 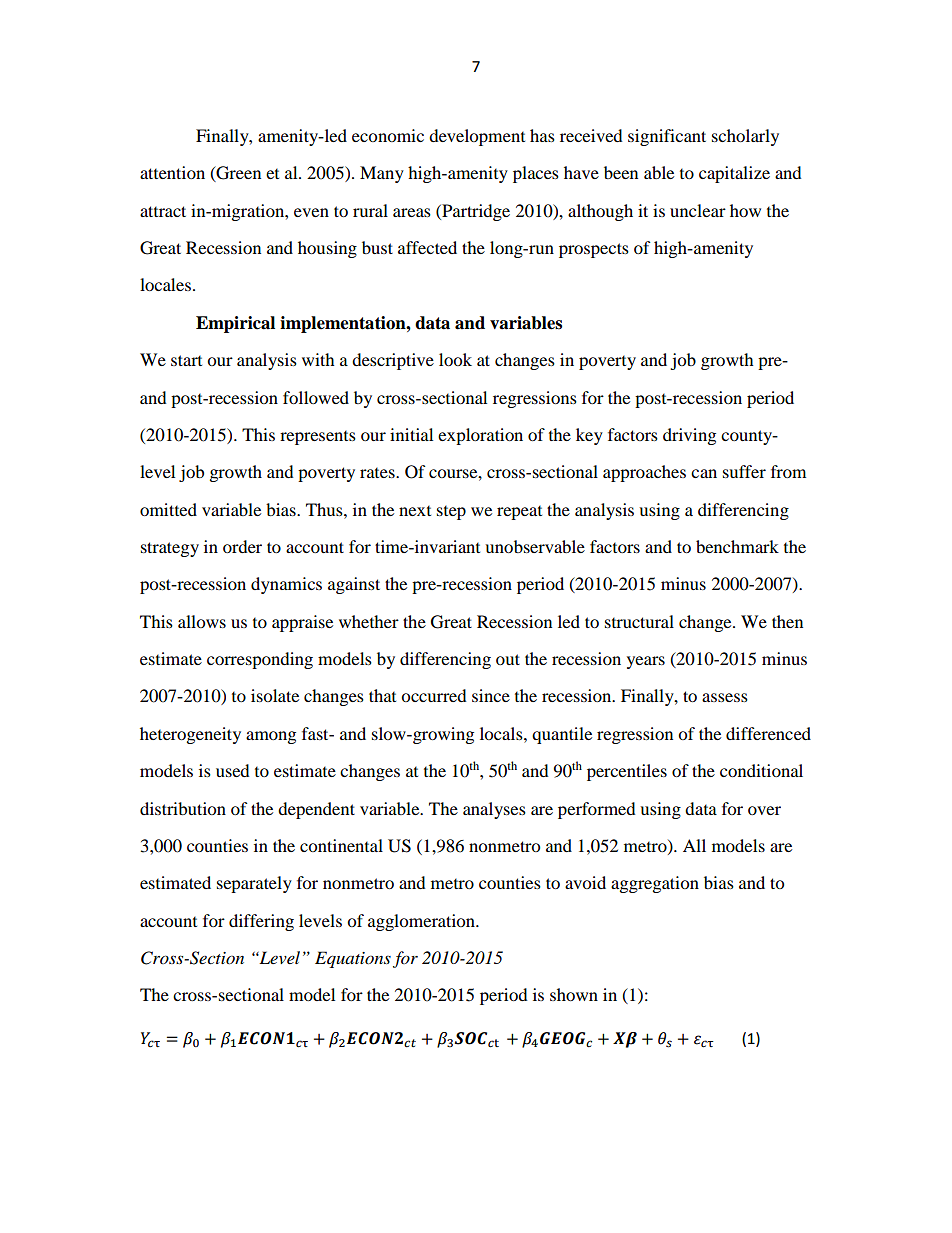 I want to click on step, so click(x=451, y=513).
